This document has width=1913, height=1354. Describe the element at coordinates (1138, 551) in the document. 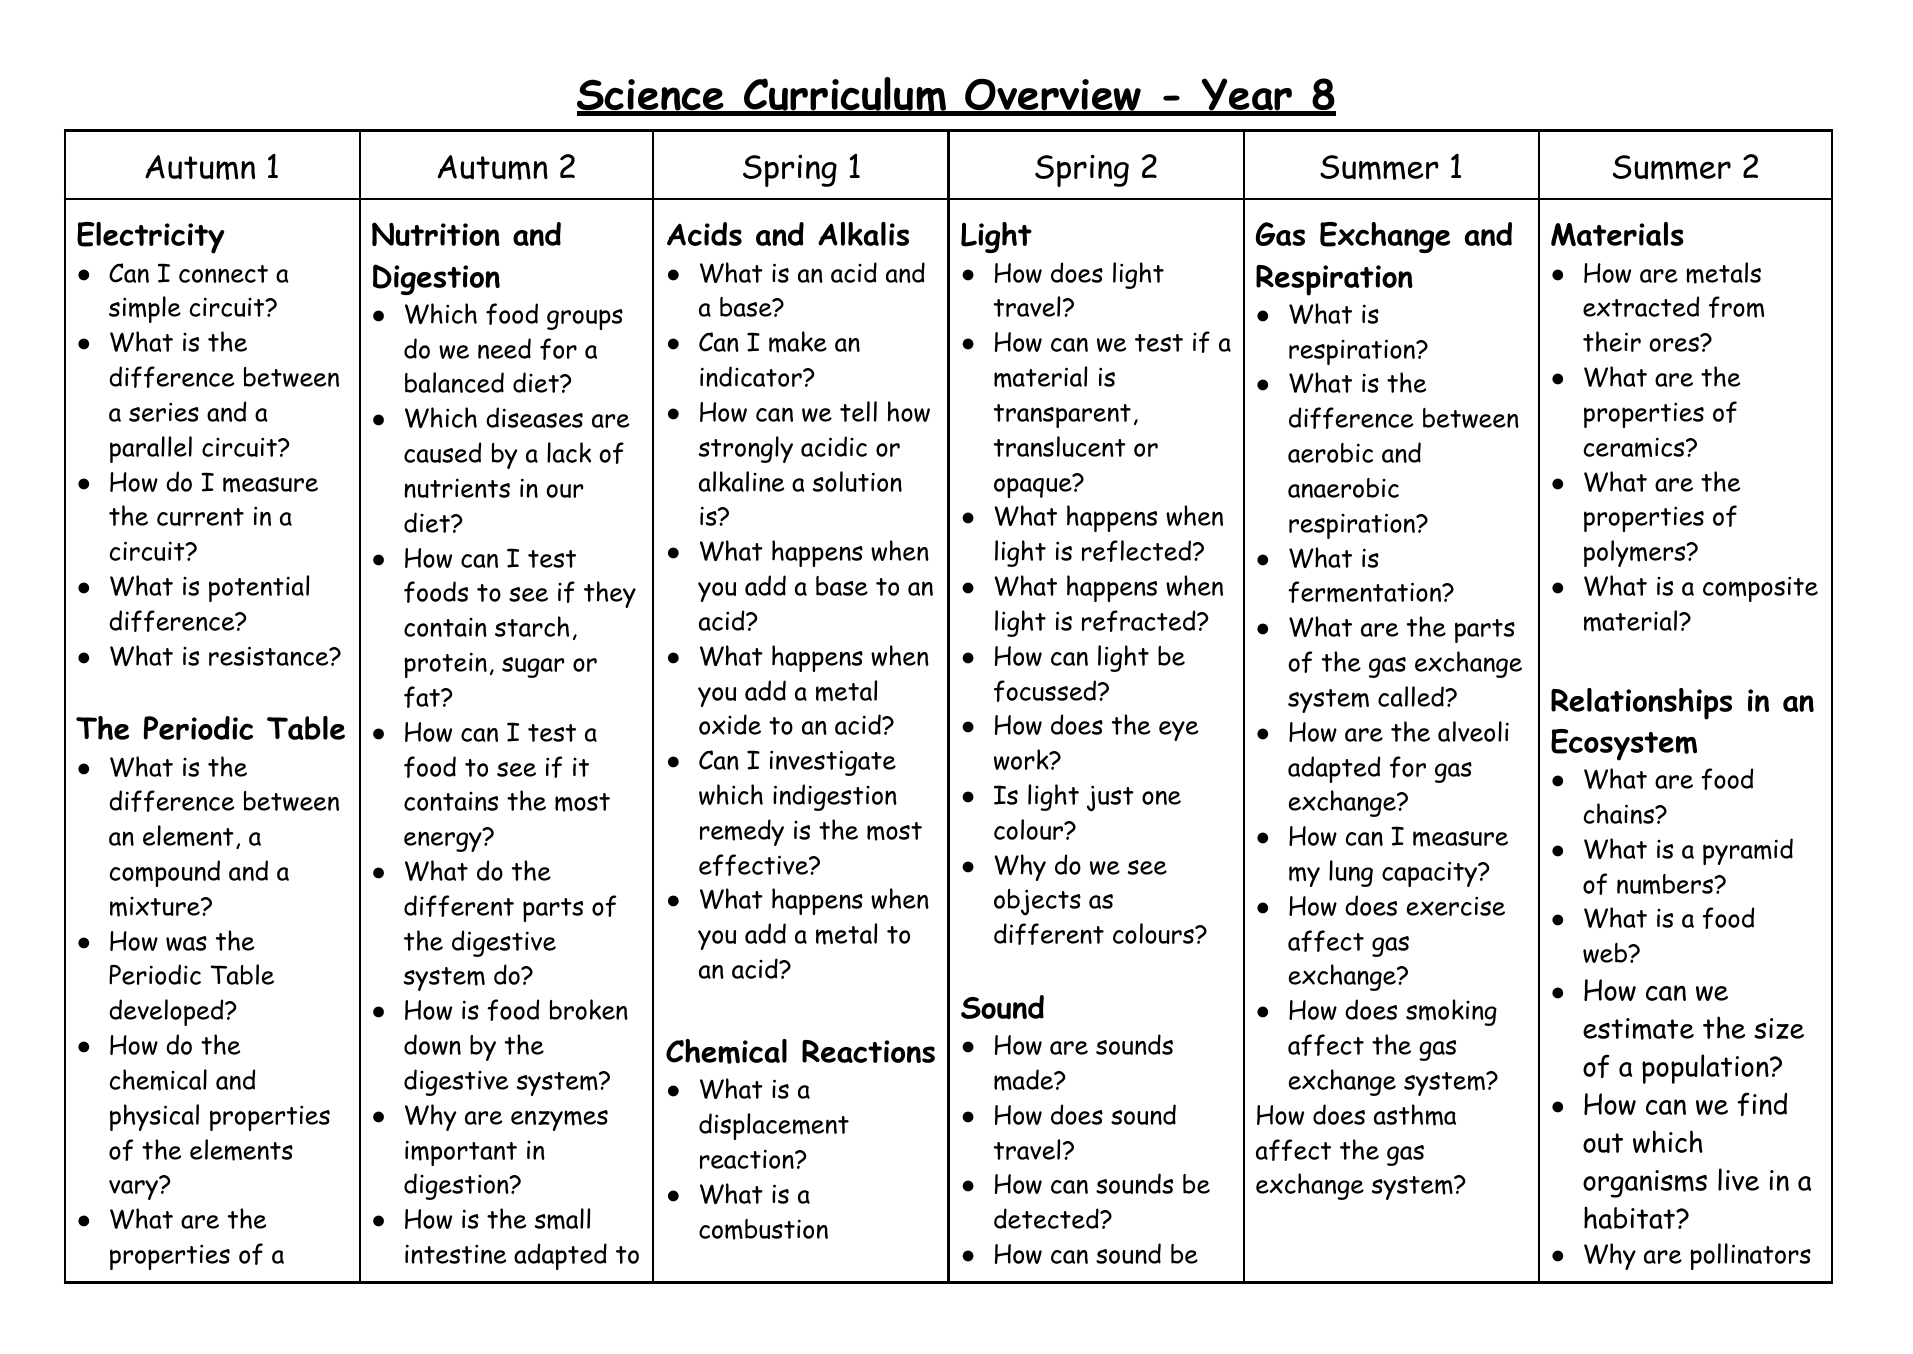

I see `reflected` at that location.
